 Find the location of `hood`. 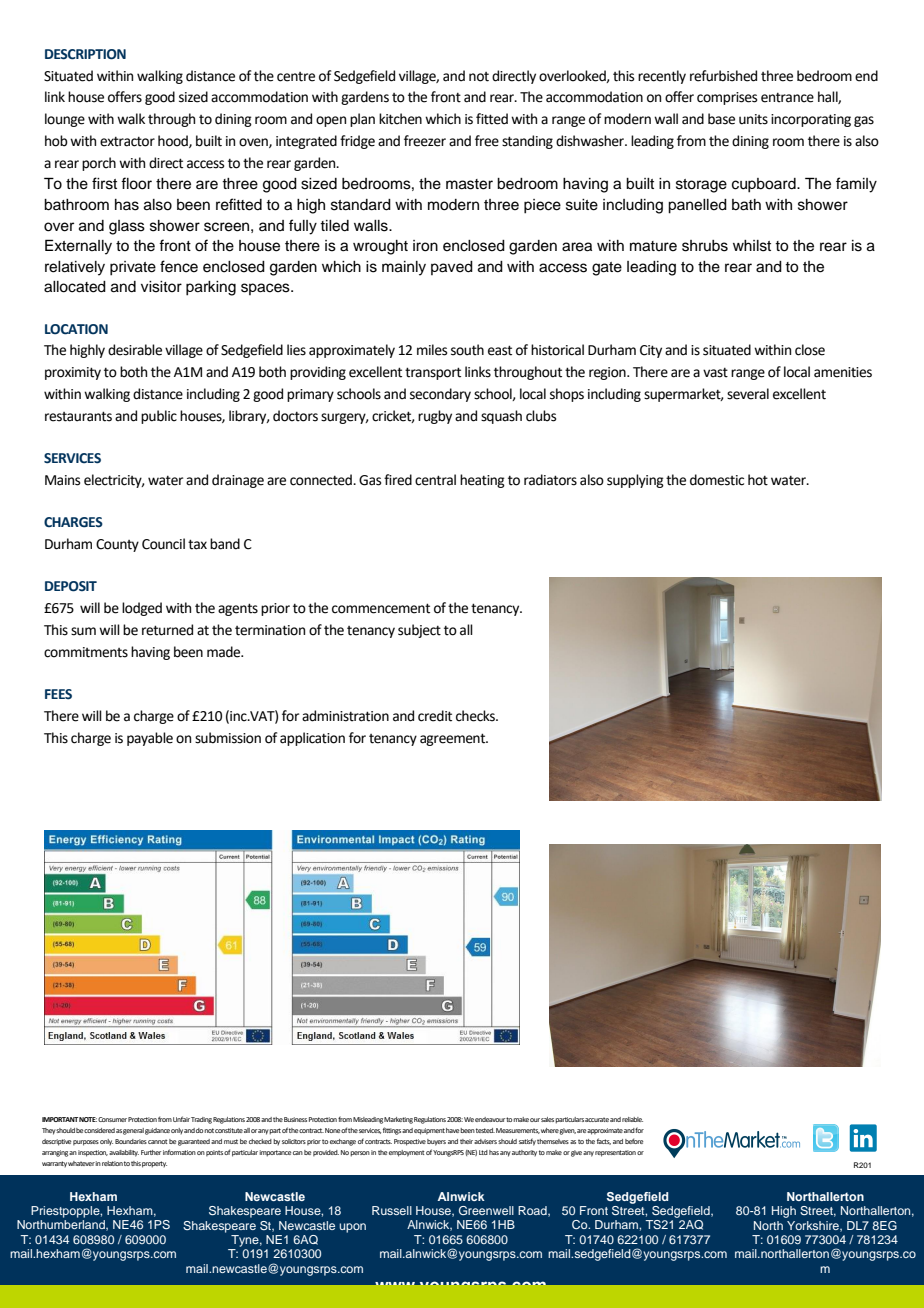

hood is located at coordinates (174, 141).
